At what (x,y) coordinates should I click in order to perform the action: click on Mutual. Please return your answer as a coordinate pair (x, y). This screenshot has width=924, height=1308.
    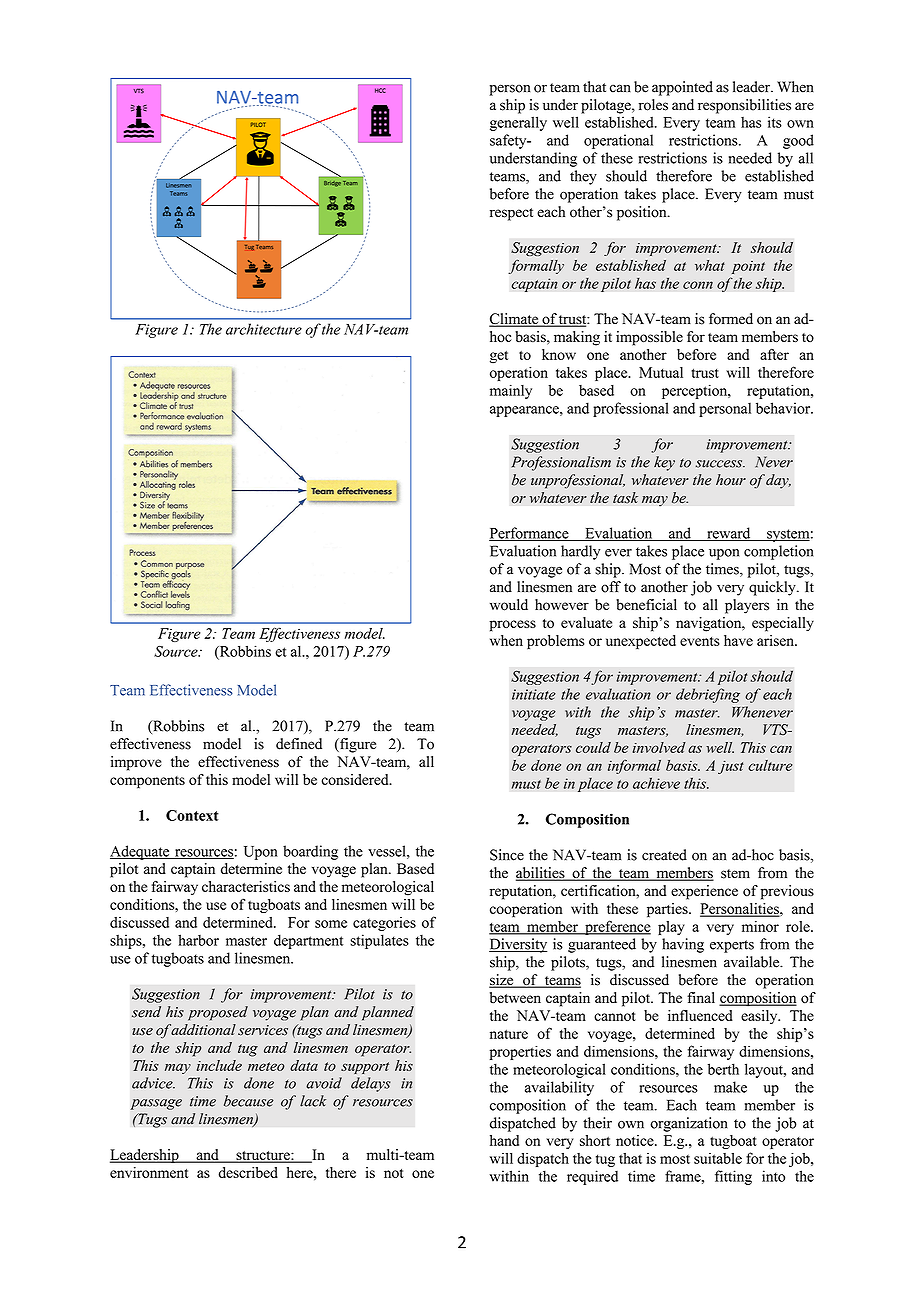
    Looking at the image, I should click on (661, 372).
